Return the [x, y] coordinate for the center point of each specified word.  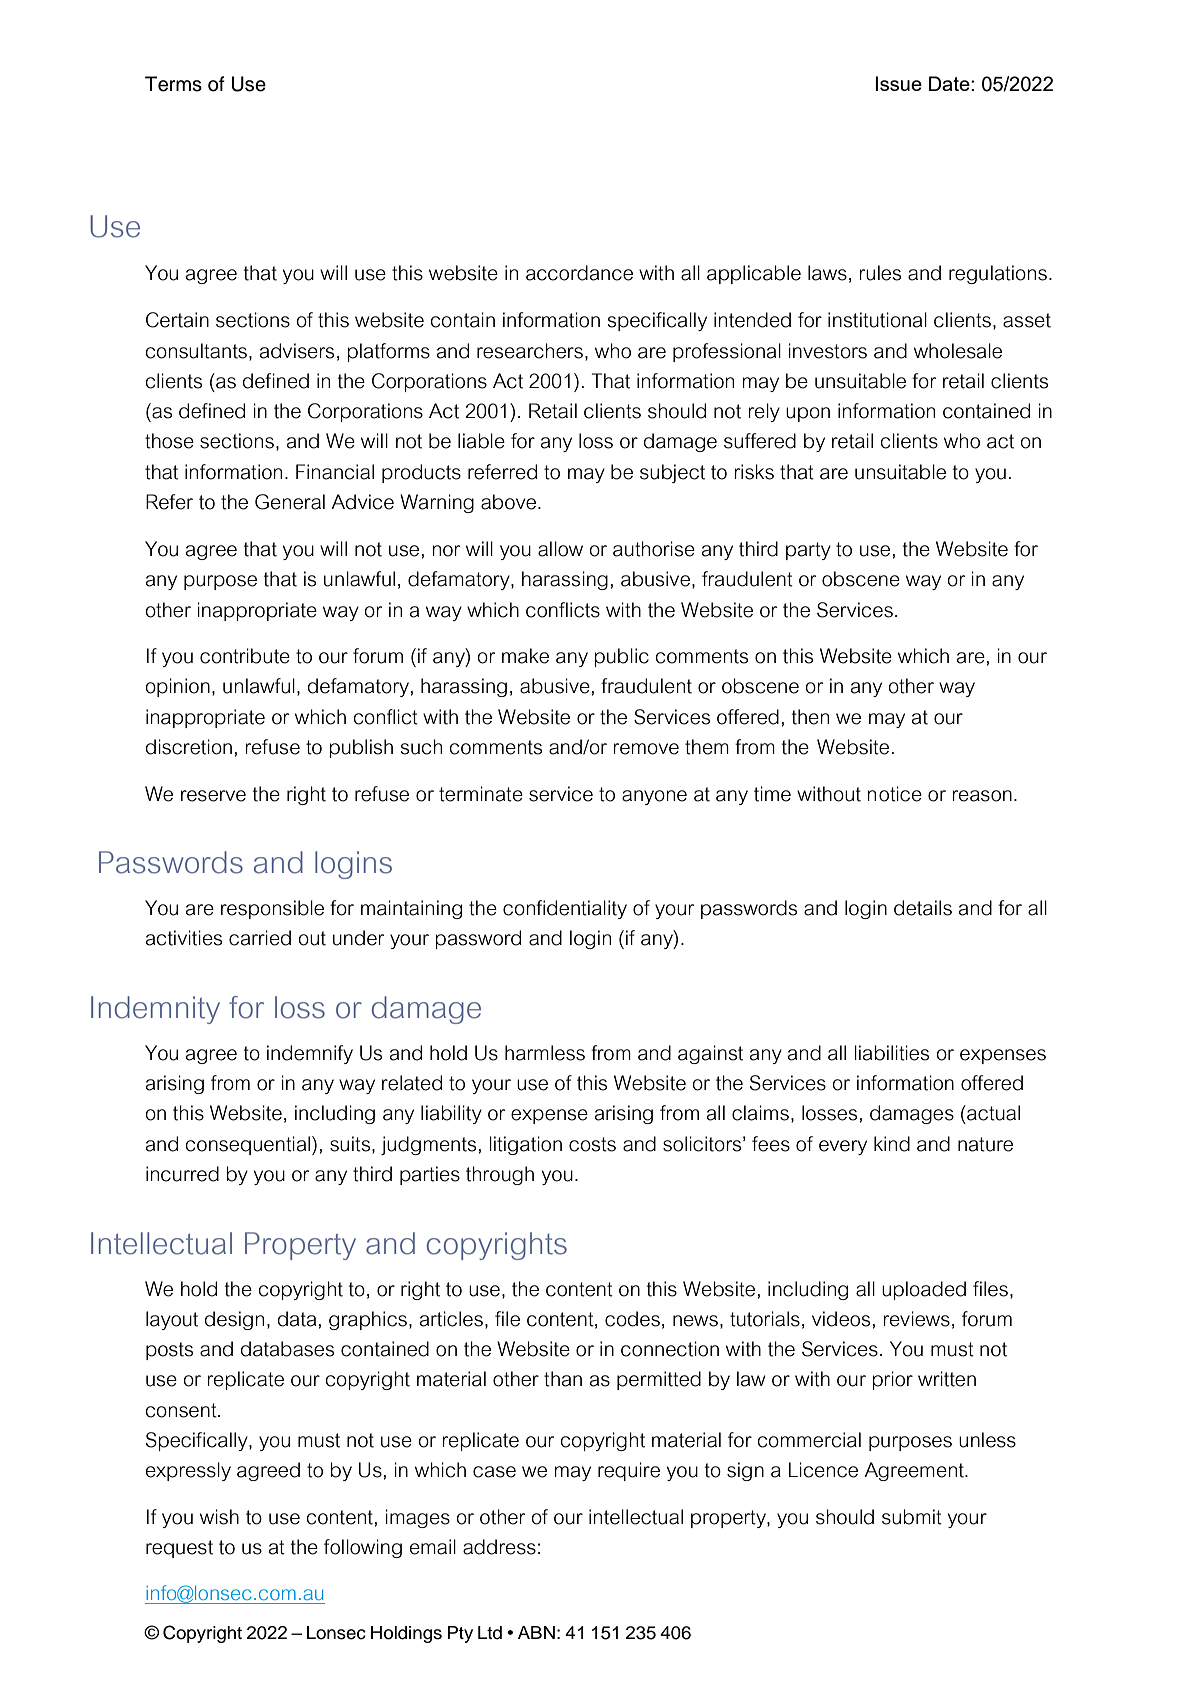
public [621, 657]
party [808, 551]
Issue [898, 83]
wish [219, 1517]
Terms [173, 84]
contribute [245, 656]
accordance [579, 273]
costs [592, 1144]
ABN [536, 1632]
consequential [249, 1145]
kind [892, 1144]
